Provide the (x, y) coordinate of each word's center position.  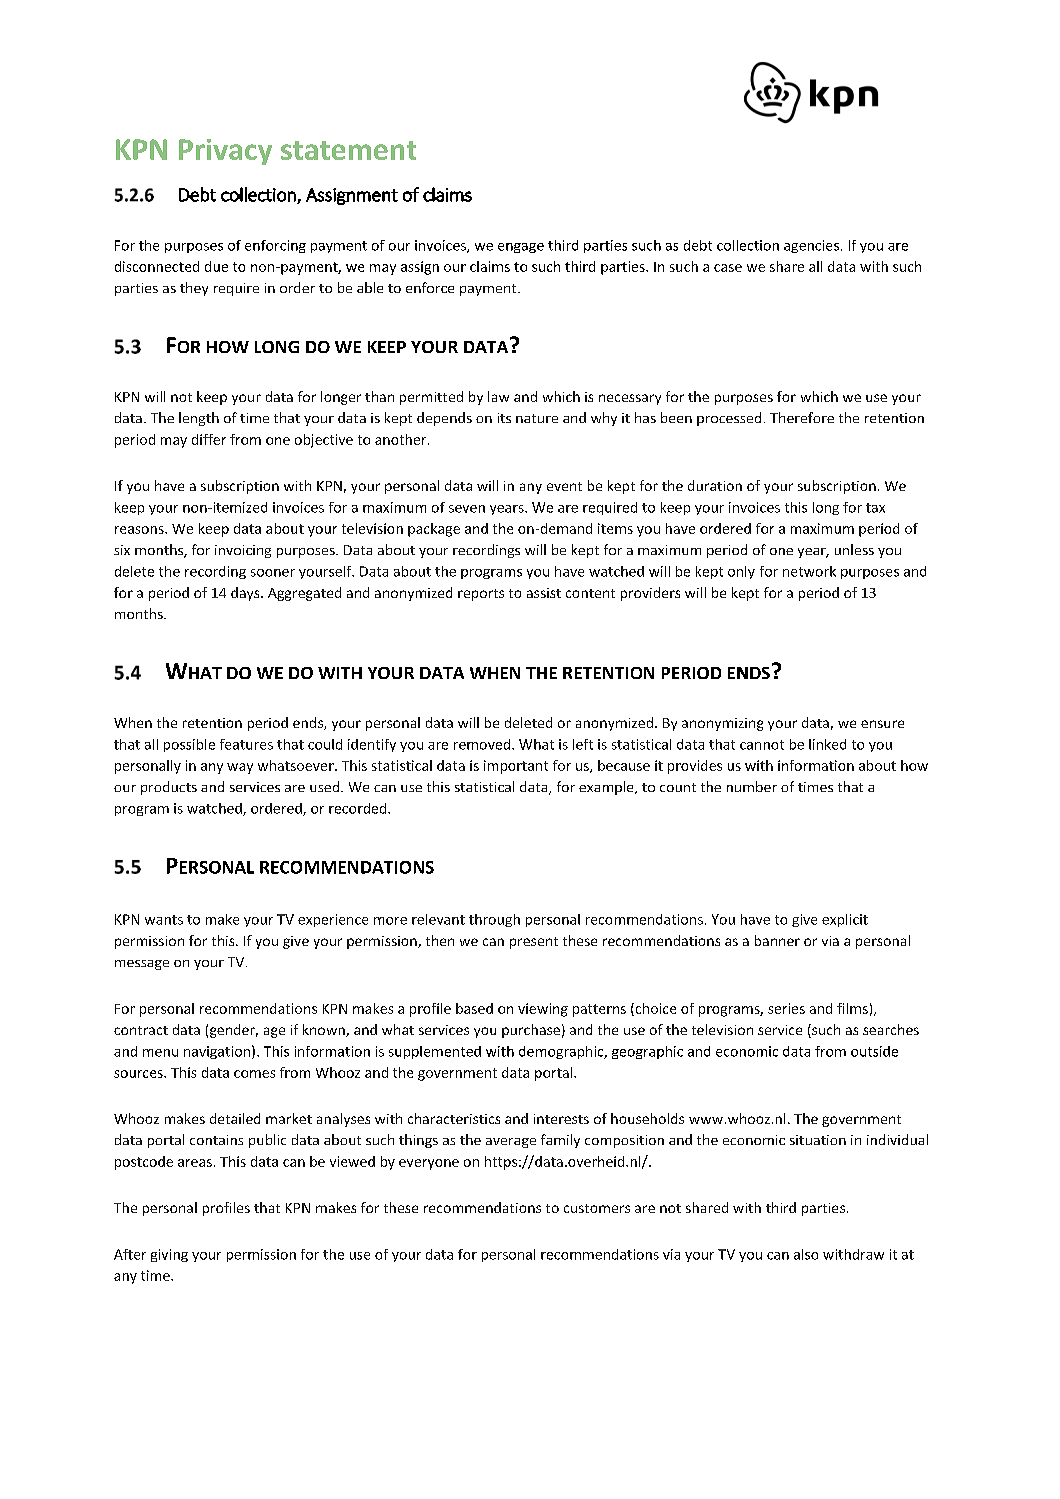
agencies (813, 246)
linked (827, 744)
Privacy (225, 152)
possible (189, 745)
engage (521, 248)
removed (483, 744)
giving (169, 1255)
